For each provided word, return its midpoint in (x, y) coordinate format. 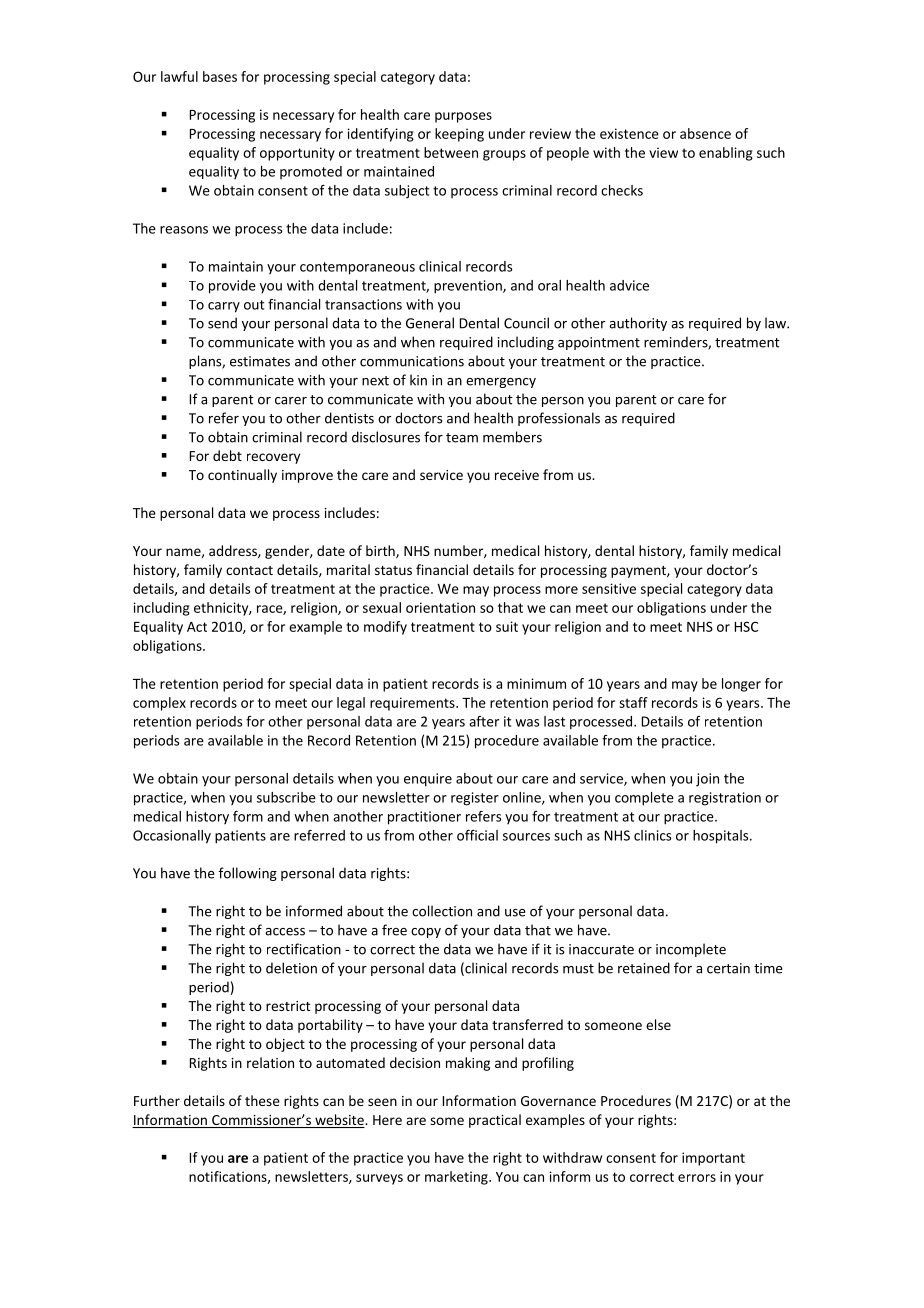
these (262, 1100)
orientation (440, 607)
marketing (457, 1178)
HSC (746, 626)
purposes (463, 117)
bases (220, 76)
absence (705, 133)
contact (249, 570)
